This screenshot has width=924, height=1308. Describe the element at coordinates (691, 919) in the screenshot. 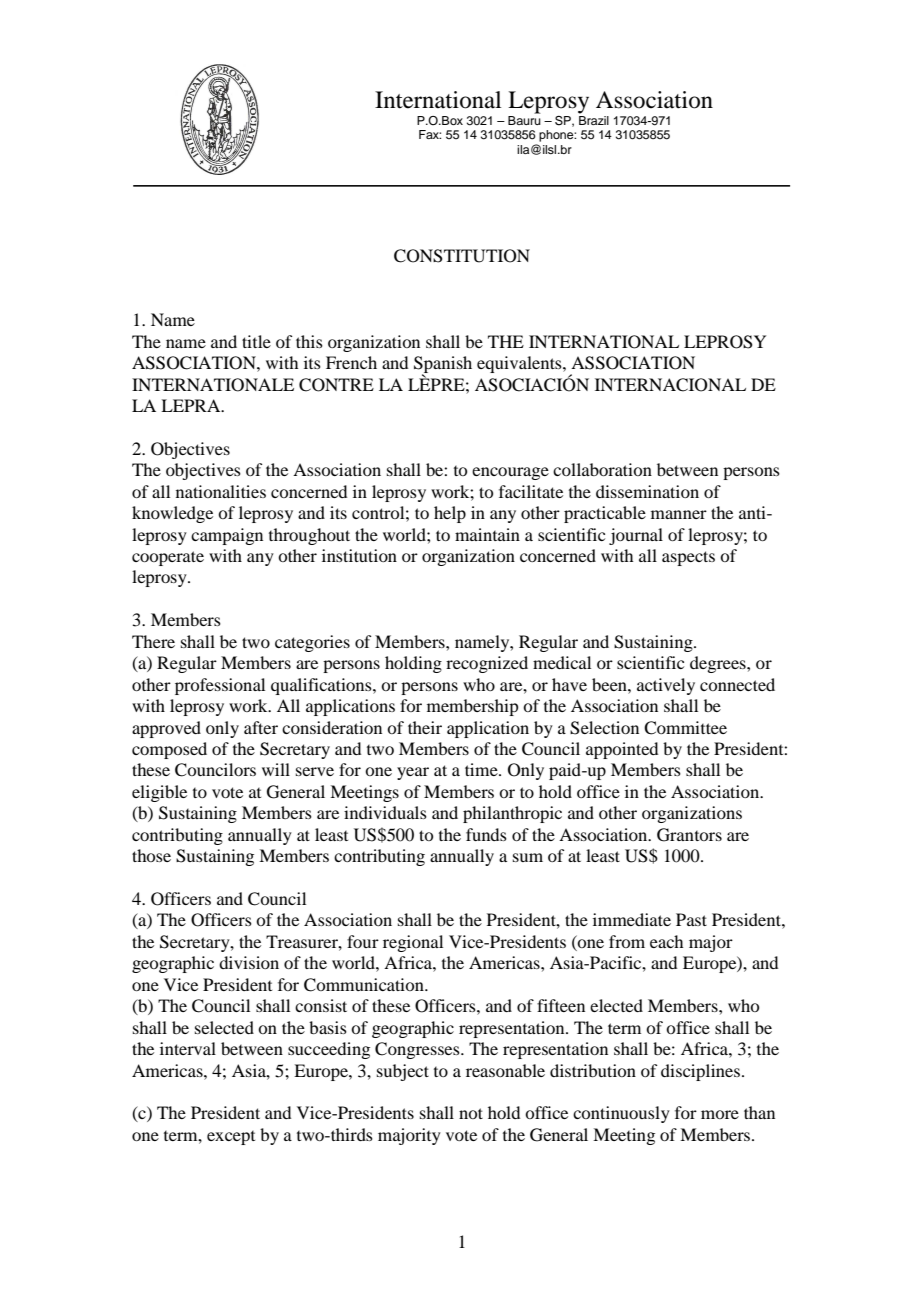

I see `Past` at that location.
